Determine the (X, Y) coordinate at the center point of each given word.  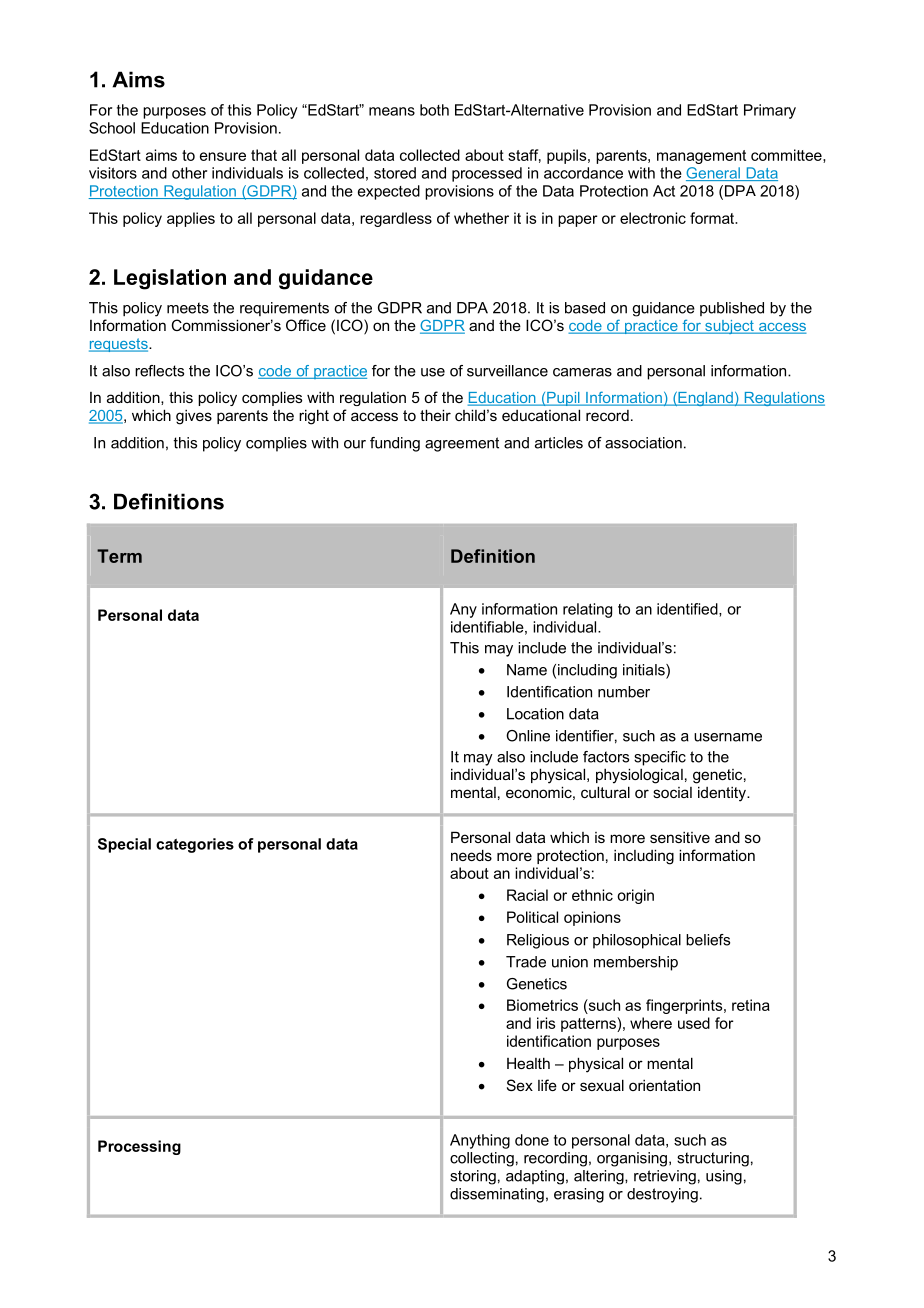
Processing (139, 1147)
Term (119, 556)
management (701, 157)
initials (645, 671)
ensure (223, 156)
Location (535, 714)
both (434, 110)
